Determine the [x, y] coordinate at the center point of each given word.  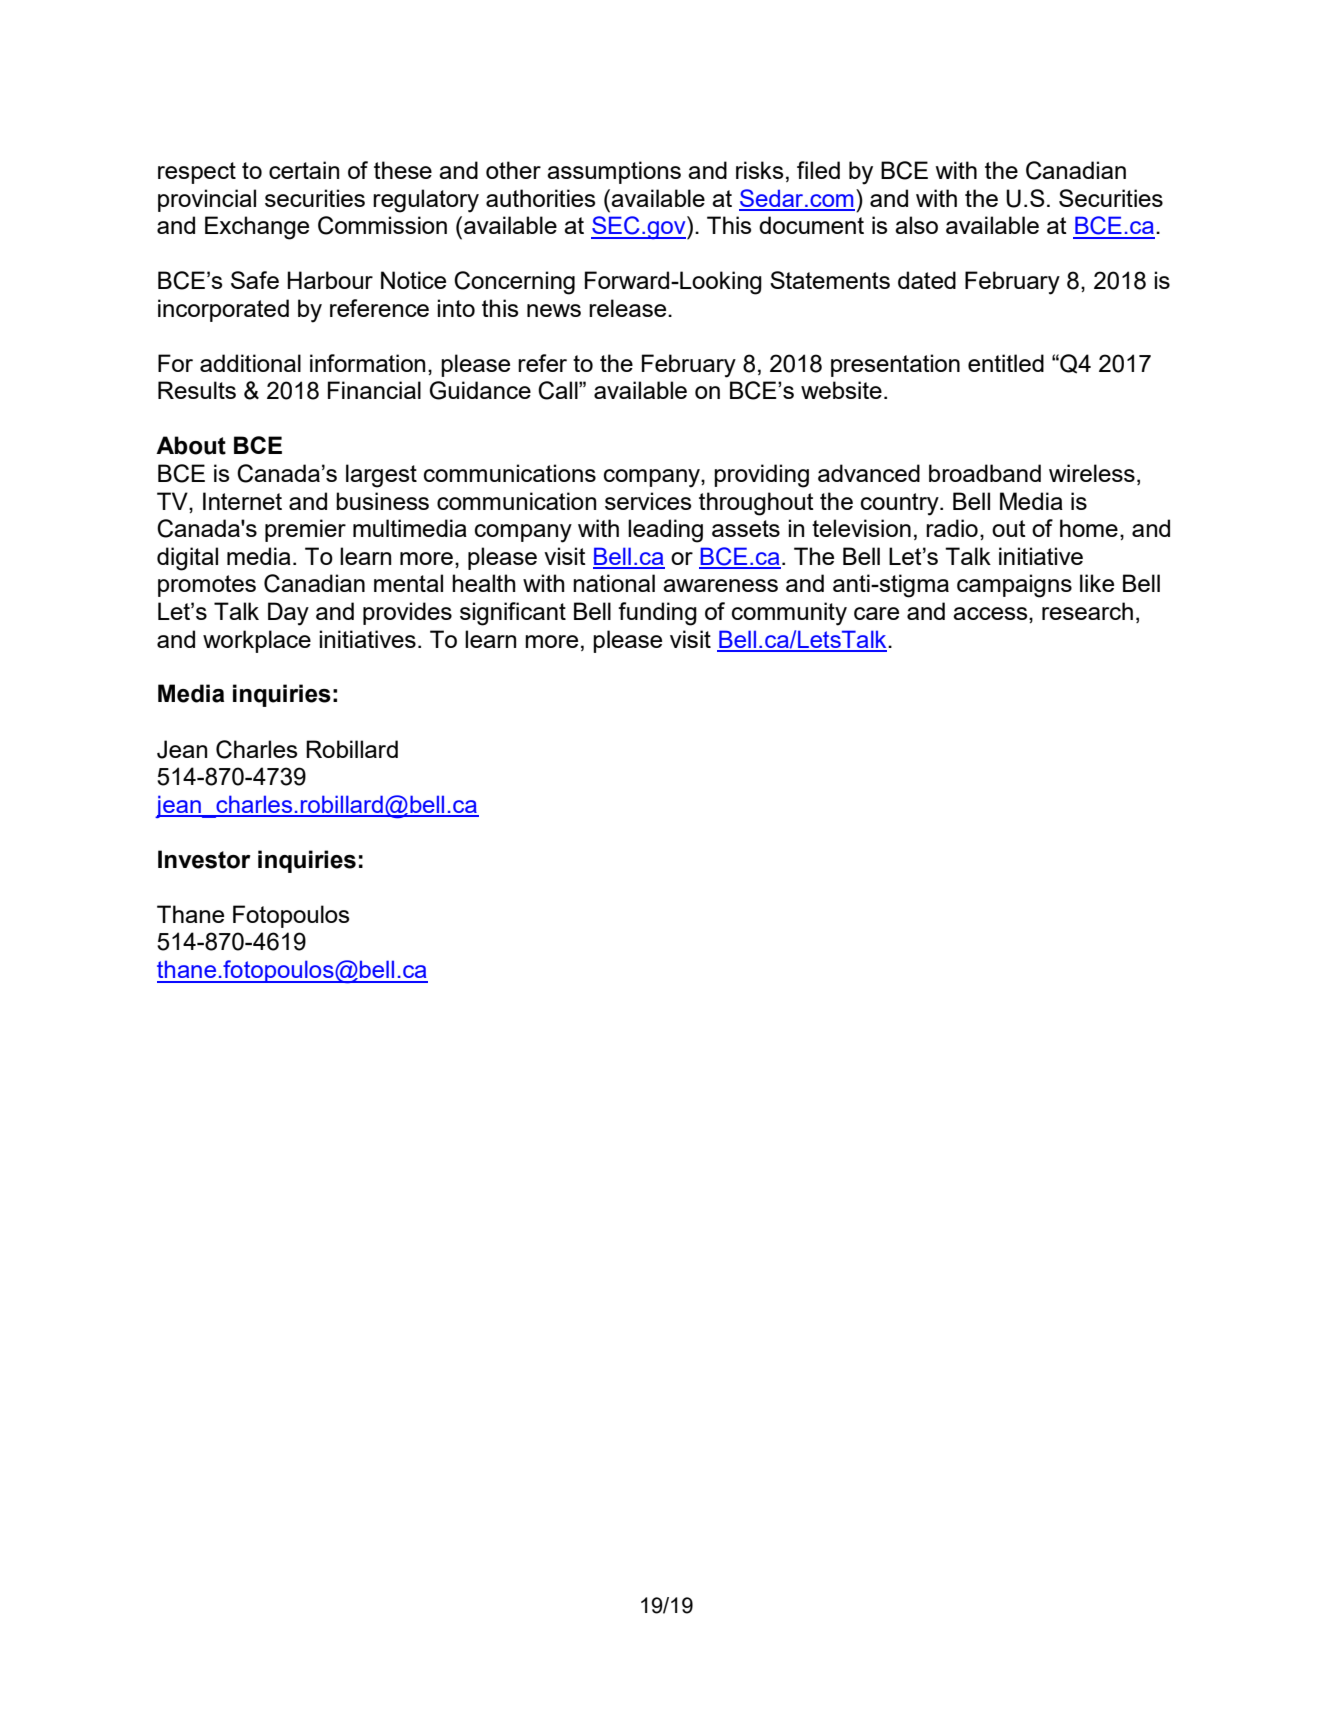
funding [657, 614]
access [991, 613]
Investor [204, 859]
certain [304, 170]
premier [305, 530]
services [648, 501]
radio [952, 528]
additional [250, 363]
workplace [257, 641]
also [916, 225]
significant [513, 614]
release [629, 308]
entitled [1006, 363]
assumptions [614, 172]
